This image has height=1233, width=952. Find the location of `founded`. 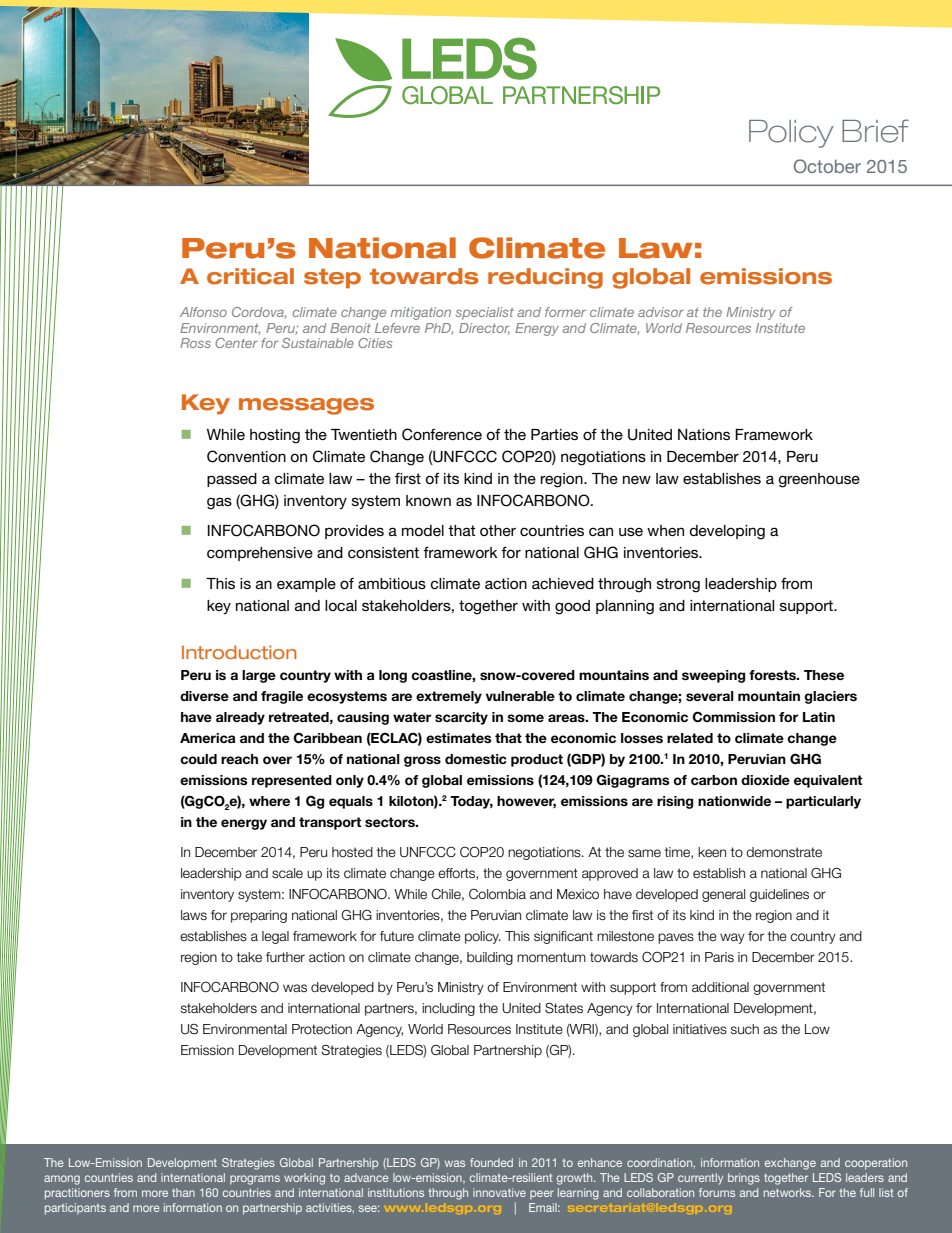

founded is located at coordinates (491, 1162).
